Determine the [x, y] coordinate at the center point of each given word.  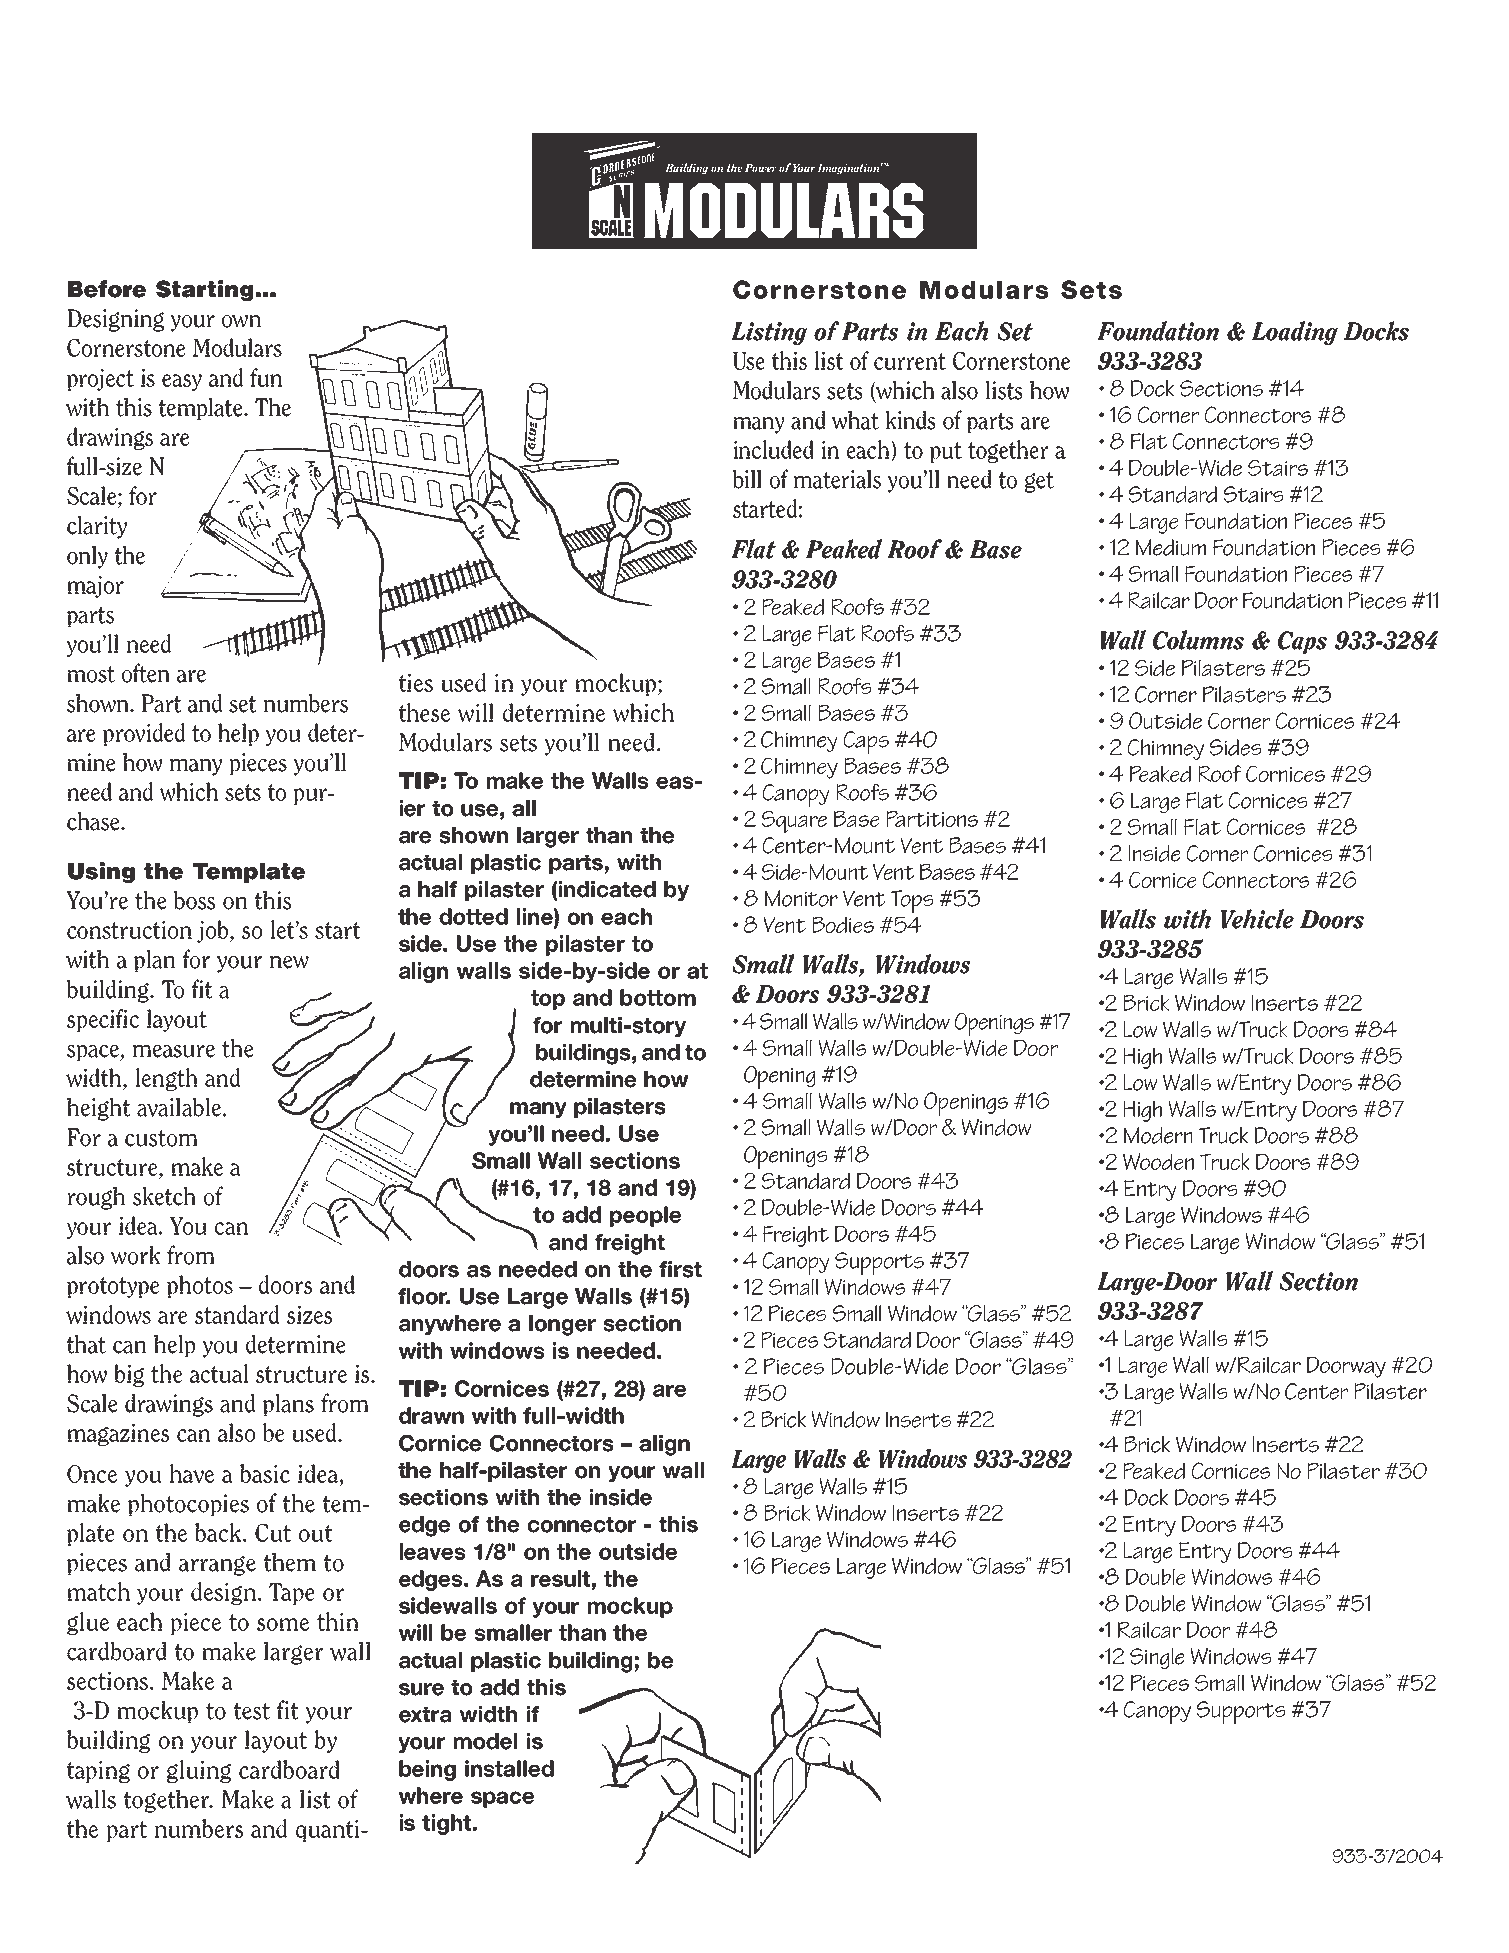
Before [107, 289]
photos [200, 1286]
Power [761, 168]
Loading [1295, 333]
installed [509, 1768]
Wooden [1158, 1161]
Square [794, 822]
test [252, 1711]
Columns [1198, 640]
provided [144, 734]
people [645, 1216]
